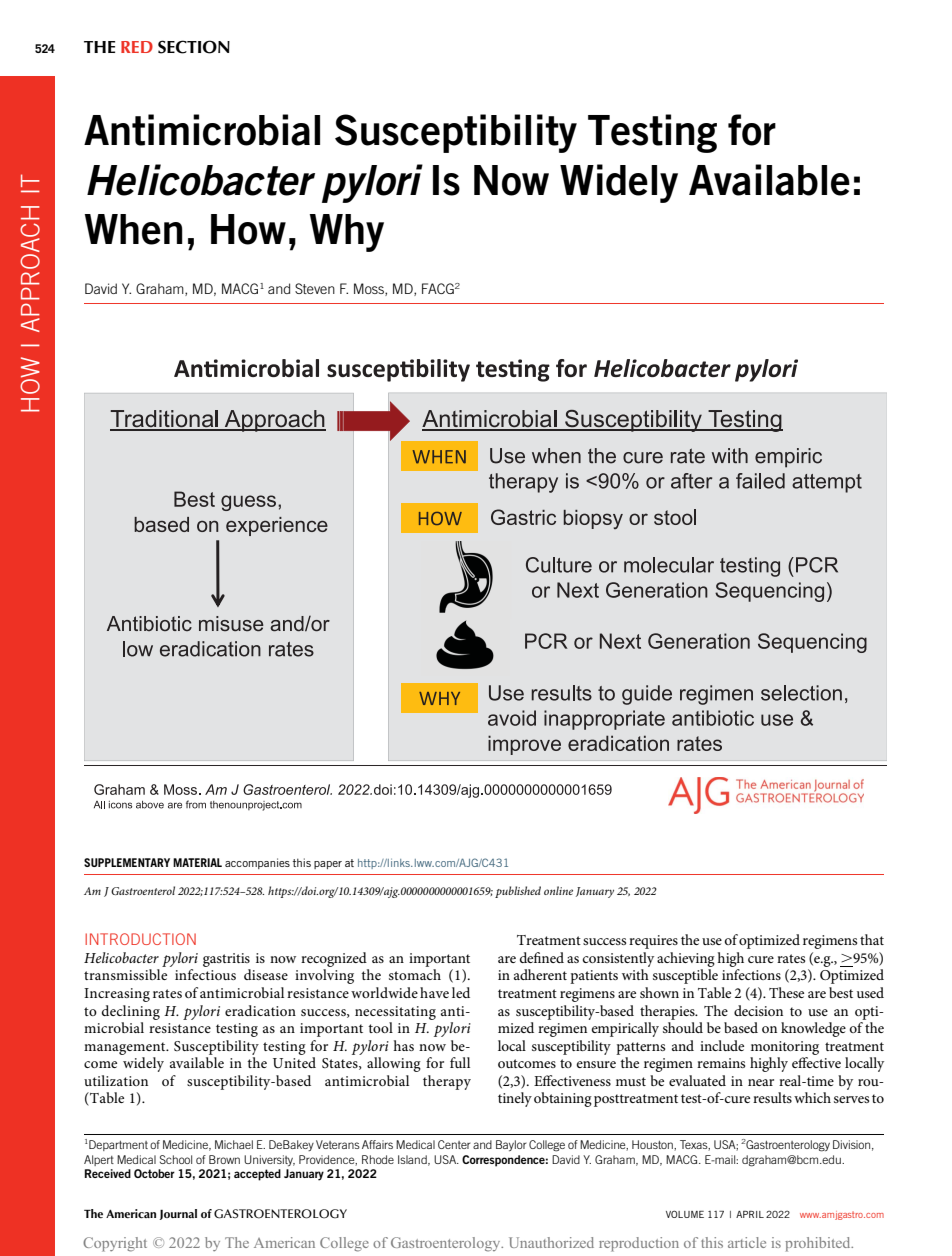 This document has width=952, height=1256. I want to click on that, so click(872, 939).
